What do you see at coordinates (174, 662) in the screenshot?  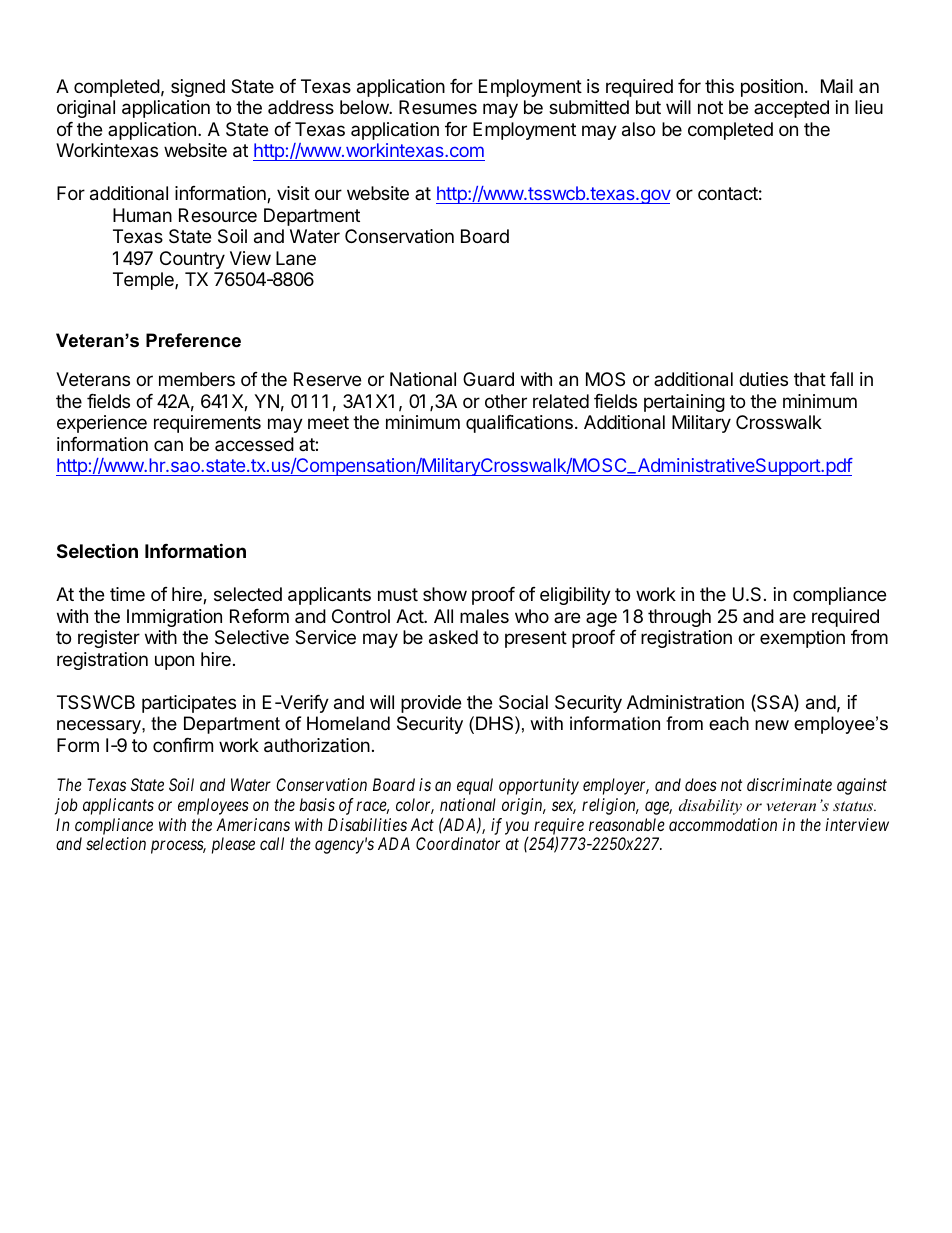 I see `upon` at bounding box center [174, 662].
